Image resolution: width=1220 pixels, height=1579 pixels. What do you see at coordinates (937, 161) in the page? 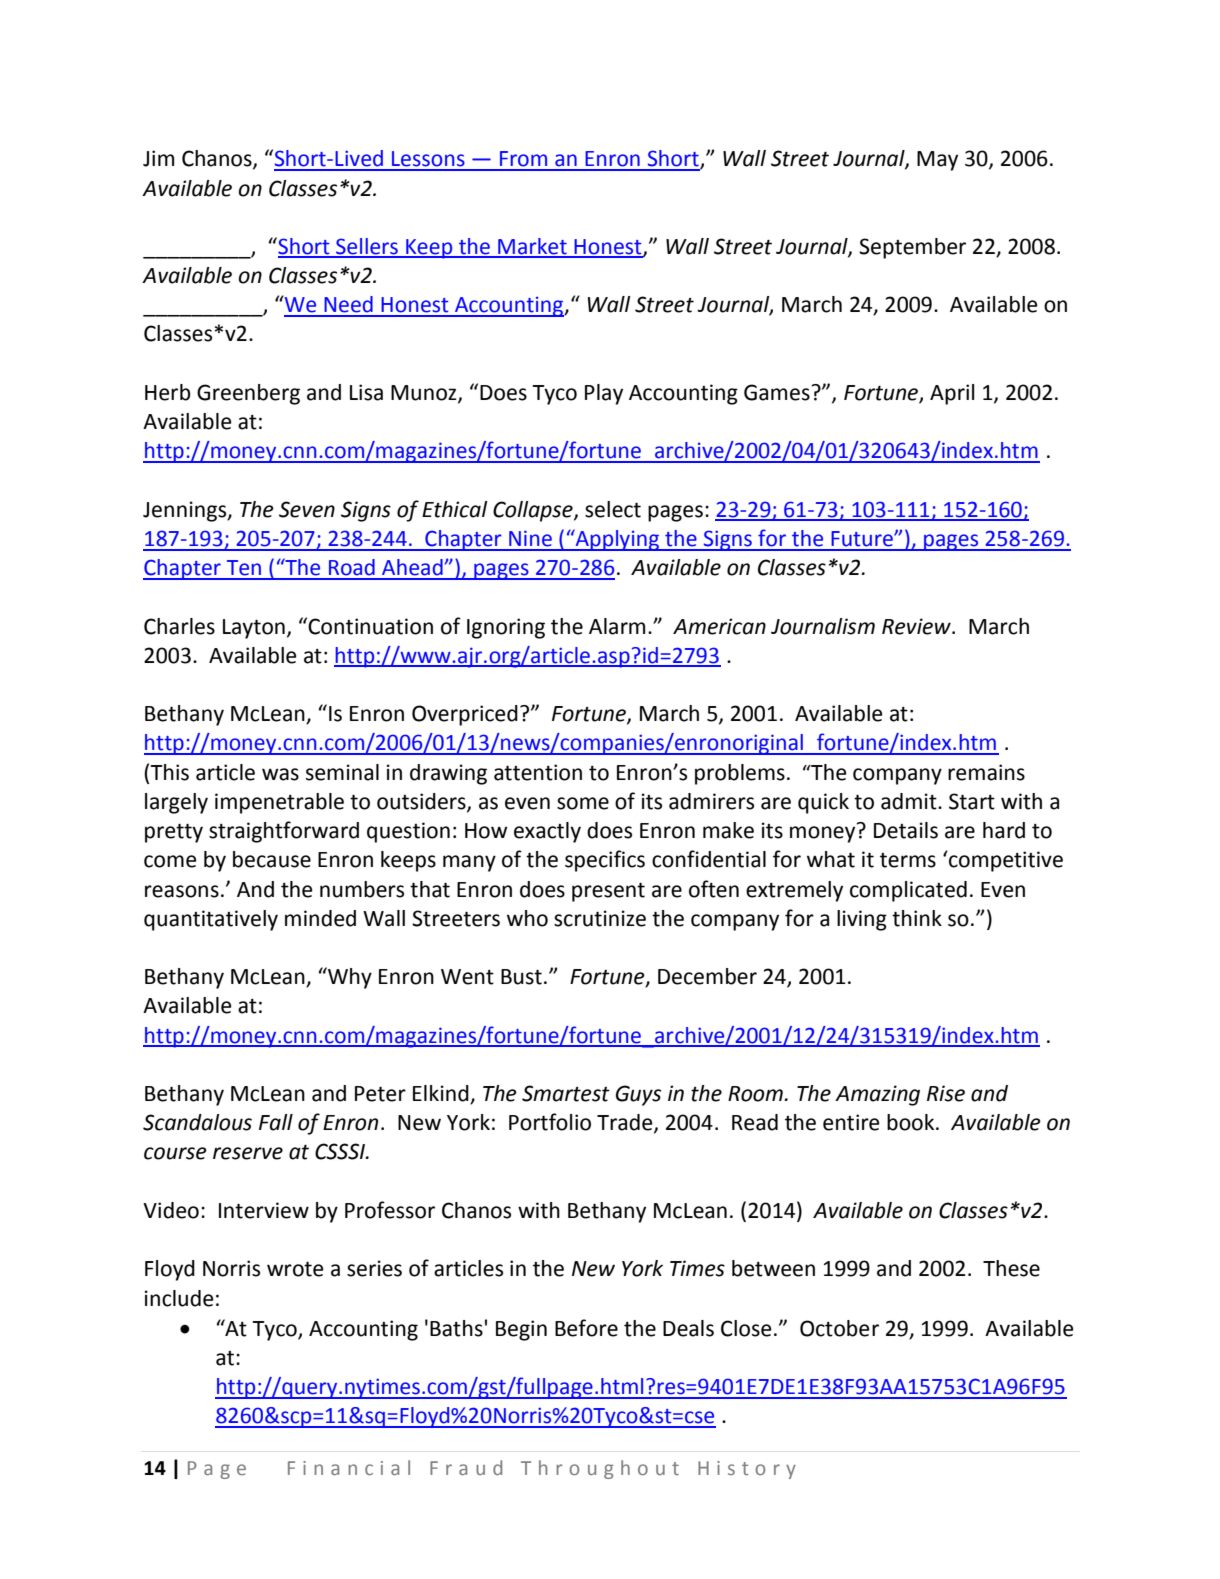
I see `May` at bounding box center [937, 161].
